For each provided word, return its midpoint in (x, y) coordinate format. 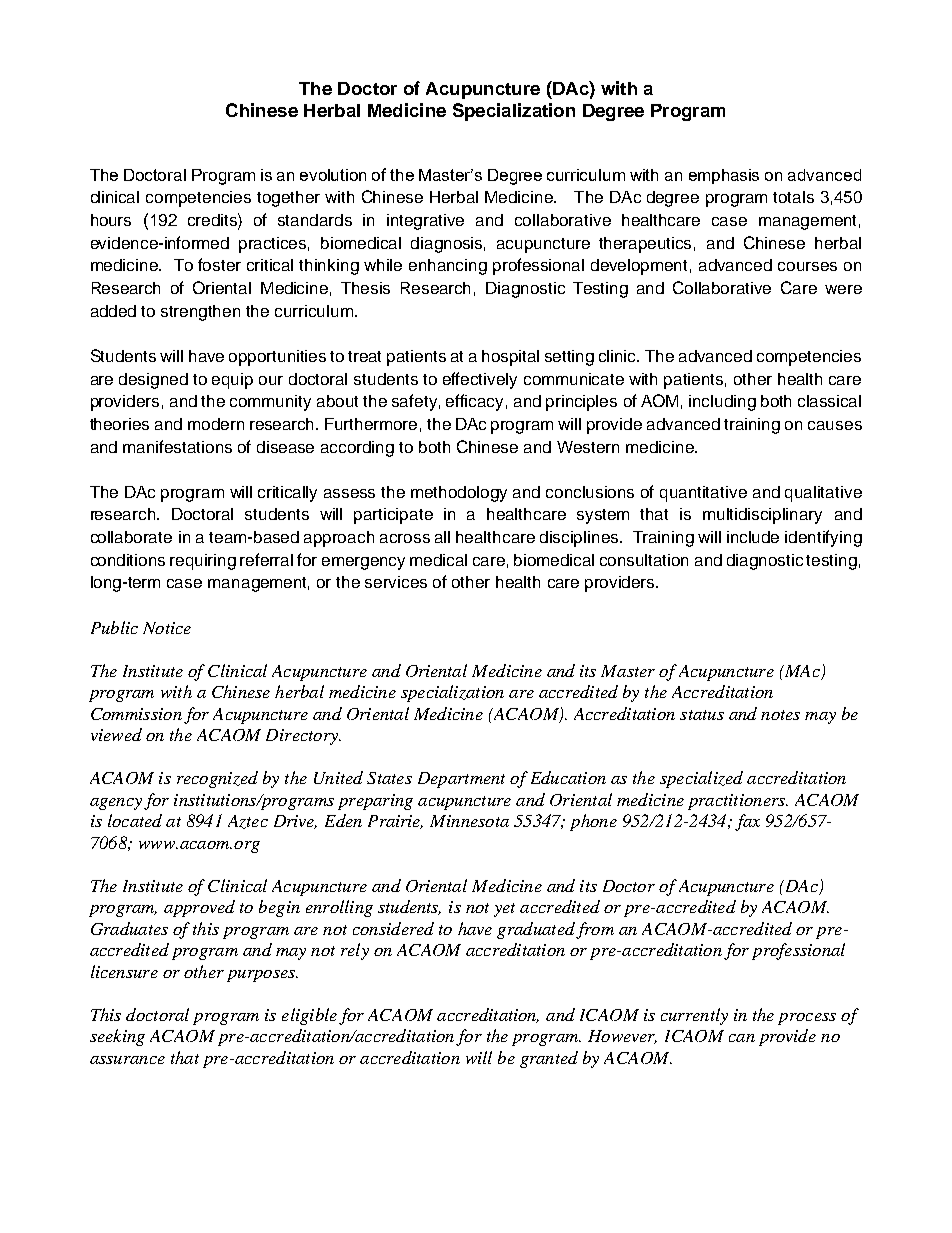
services (396, 582)
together (288, 199)
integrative (425, 222)
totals (793, 197)
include (753, 537)
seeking (117, 1037)
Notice (167, 628)
